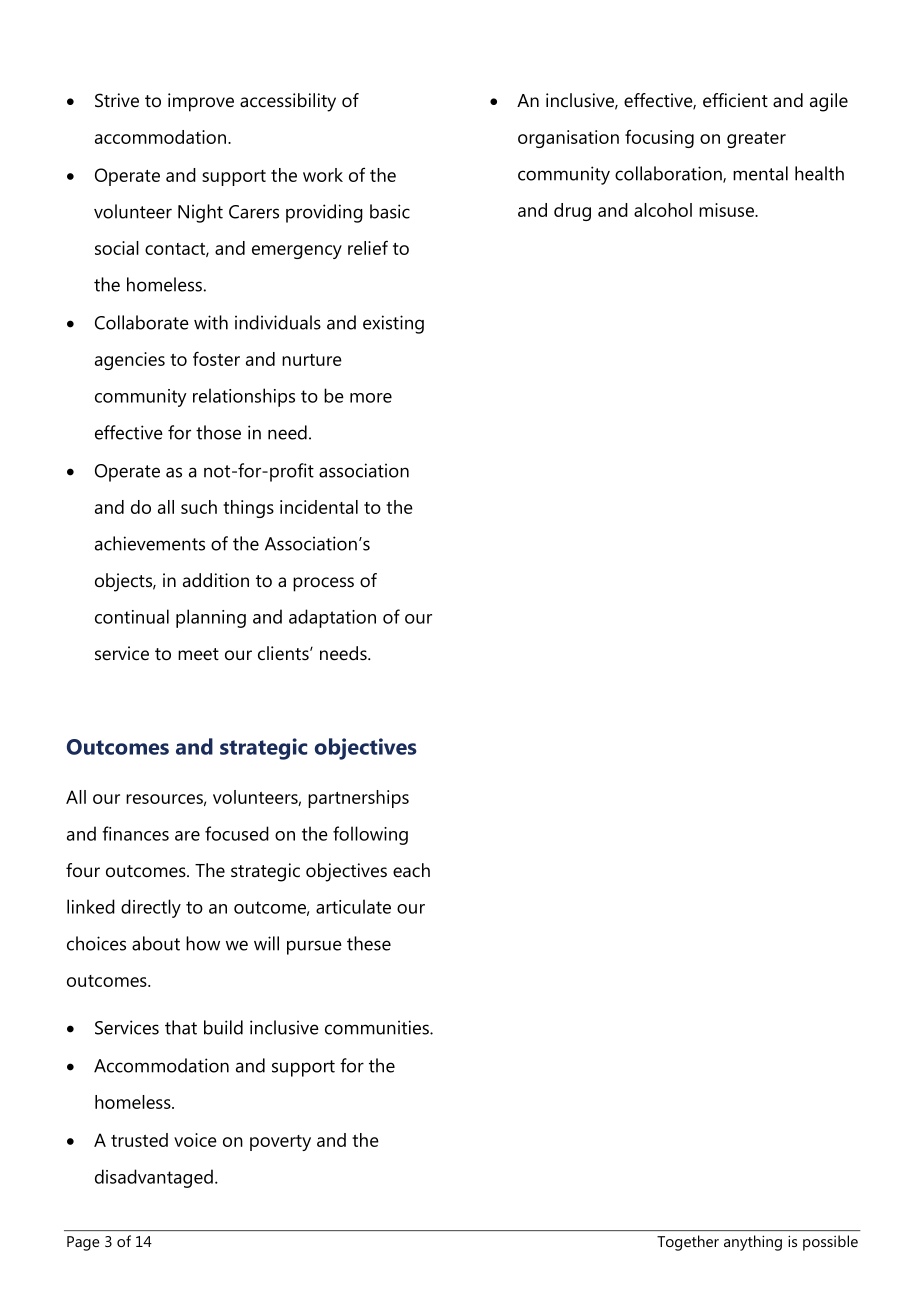 The height and width of the screenshot is (1308, 924). Describe the element at coordinates (411, 870) in the screenshot. I see `each` at that location.
